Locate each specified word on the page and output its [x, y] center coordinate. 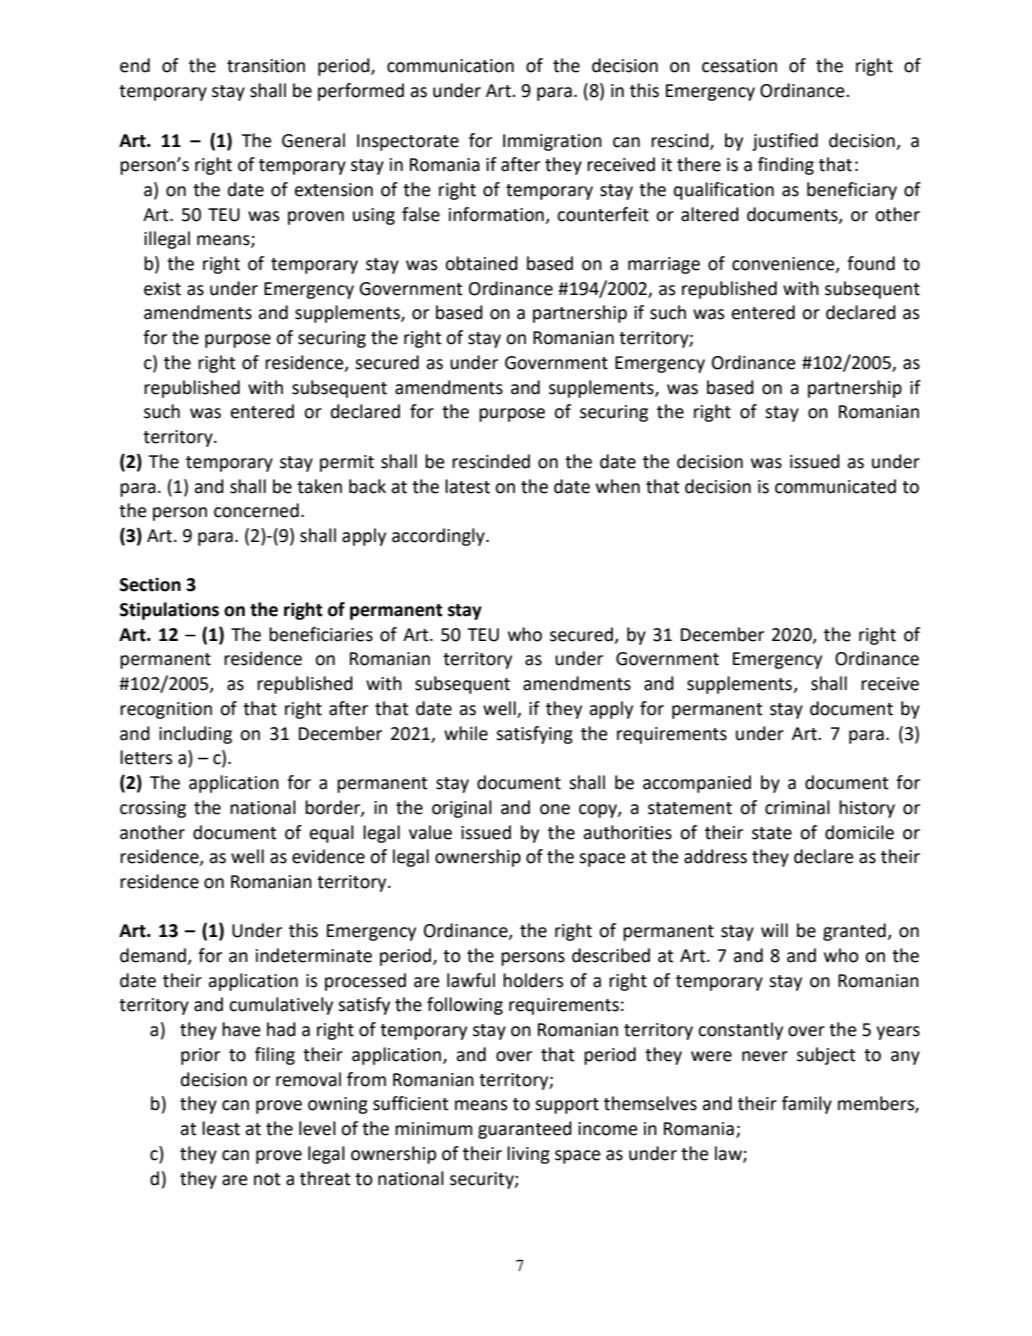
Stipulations [169, 611]
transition [266, 66]
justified [785, 142]
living [528, 1155]
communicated [835, 486]
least [221, 1128]
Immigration [552, 142]
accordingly [439, 537]
